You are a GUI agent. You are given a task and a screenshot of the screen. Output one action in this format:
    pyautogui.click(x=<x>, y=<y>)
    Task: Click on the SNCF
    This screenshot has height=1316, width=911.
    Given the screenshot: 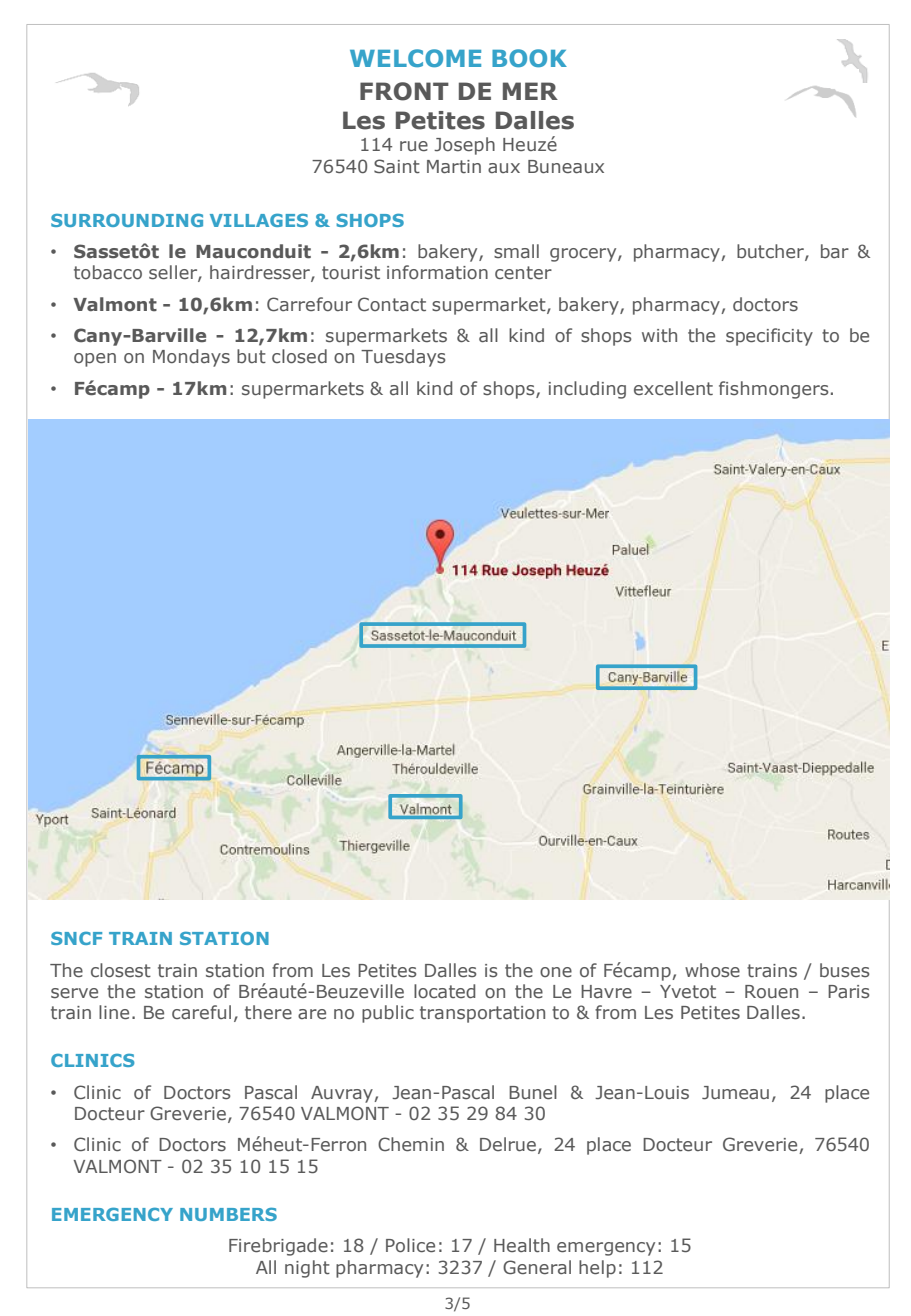 What is the action you would take?
    pyautogui.click(x=76, y=938)
